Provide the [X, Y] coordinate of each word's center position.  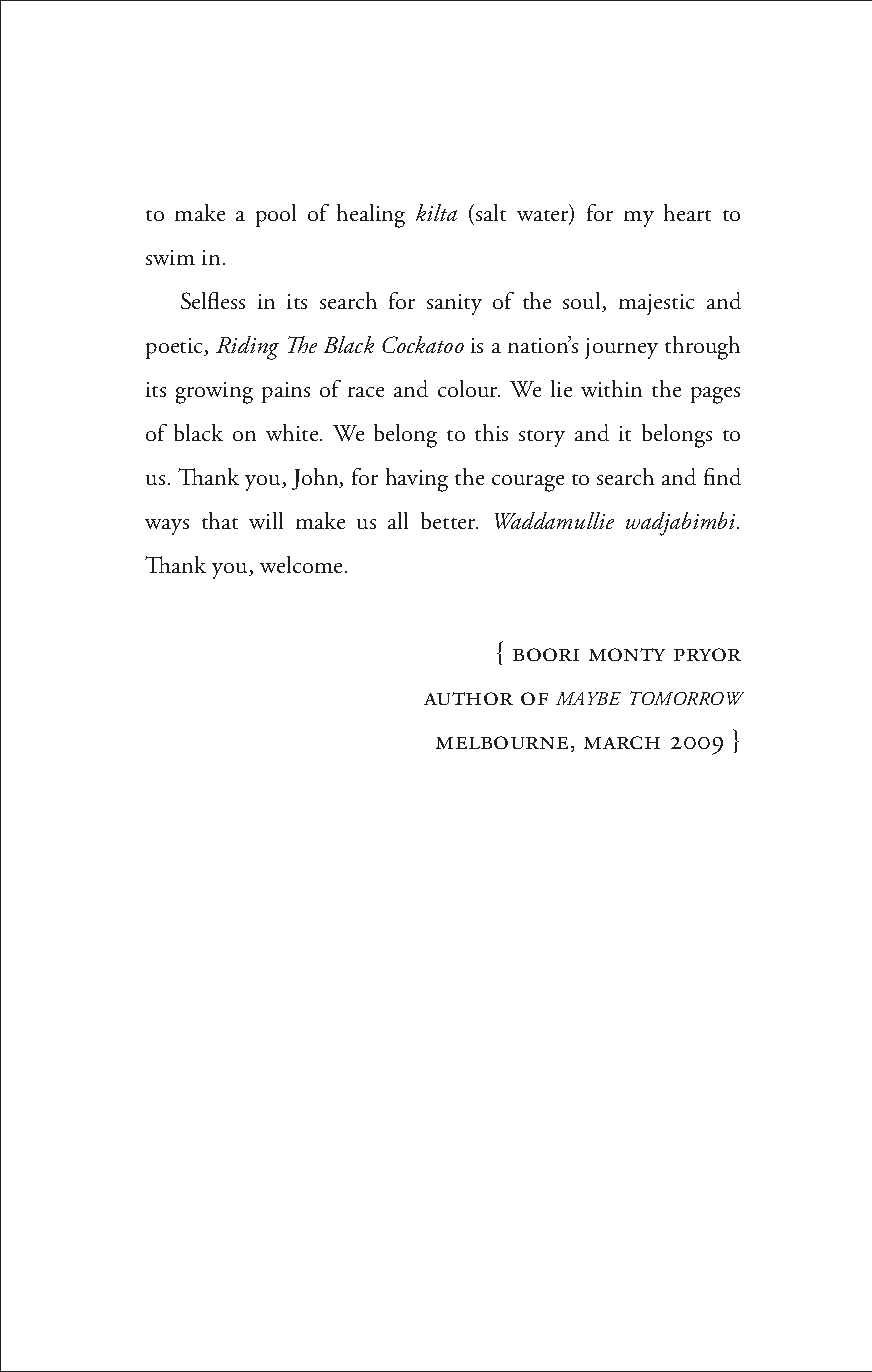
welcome [303, 564]
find [722, 476]
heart [687, 212]
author [468, 698]
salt [491, 212]
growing [214, 393]
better [449, 520]
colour [469, 388]
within [611, 388]
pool [276, 215]
